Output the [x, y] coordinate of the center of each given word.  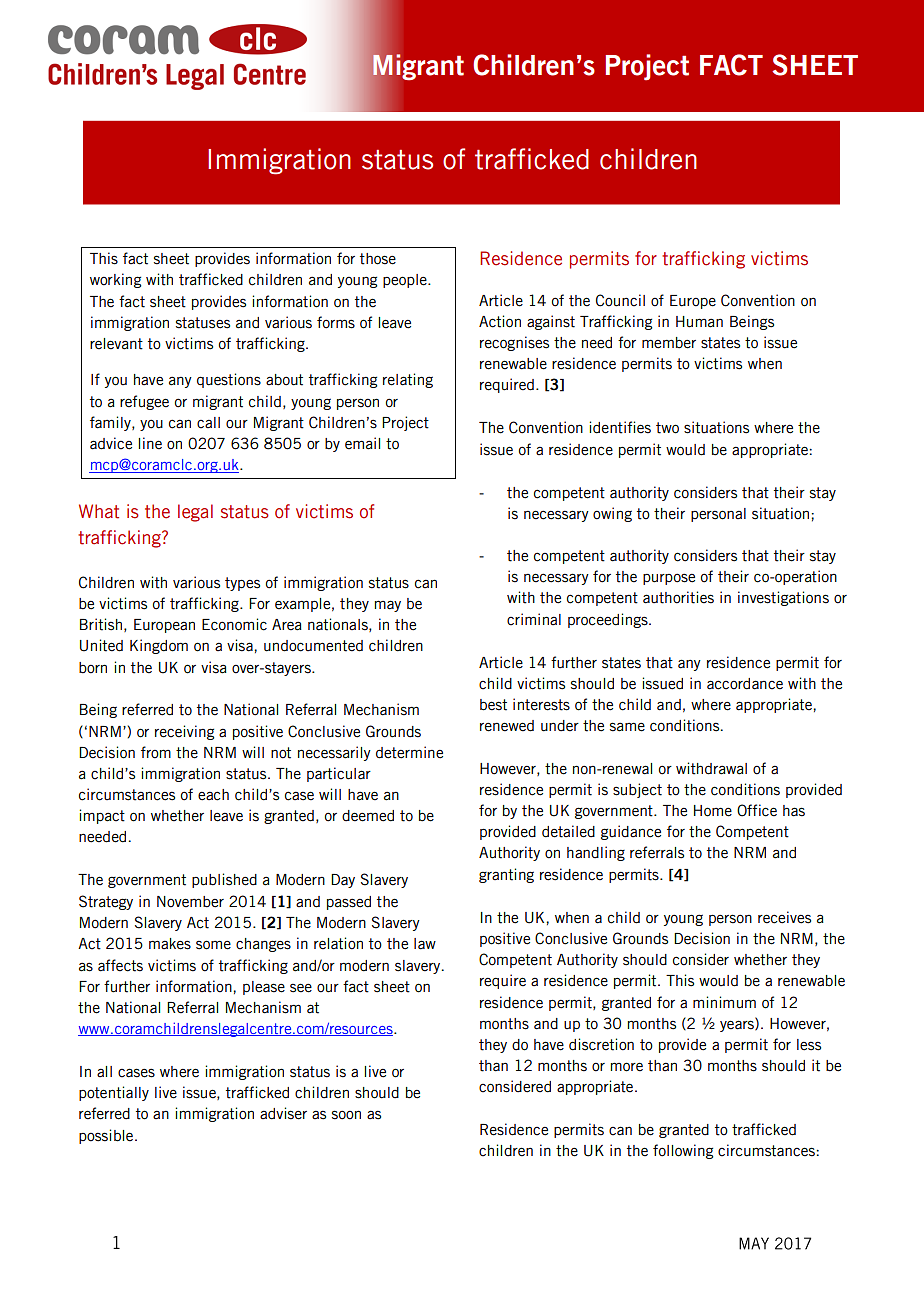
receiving [184, 732]
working [115, 280]
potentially [114, 1093]
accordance [745, 684]
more [627, 1067]
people [406, 281]
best [493, 705]
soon [346, 1115]
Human [699, 322]
